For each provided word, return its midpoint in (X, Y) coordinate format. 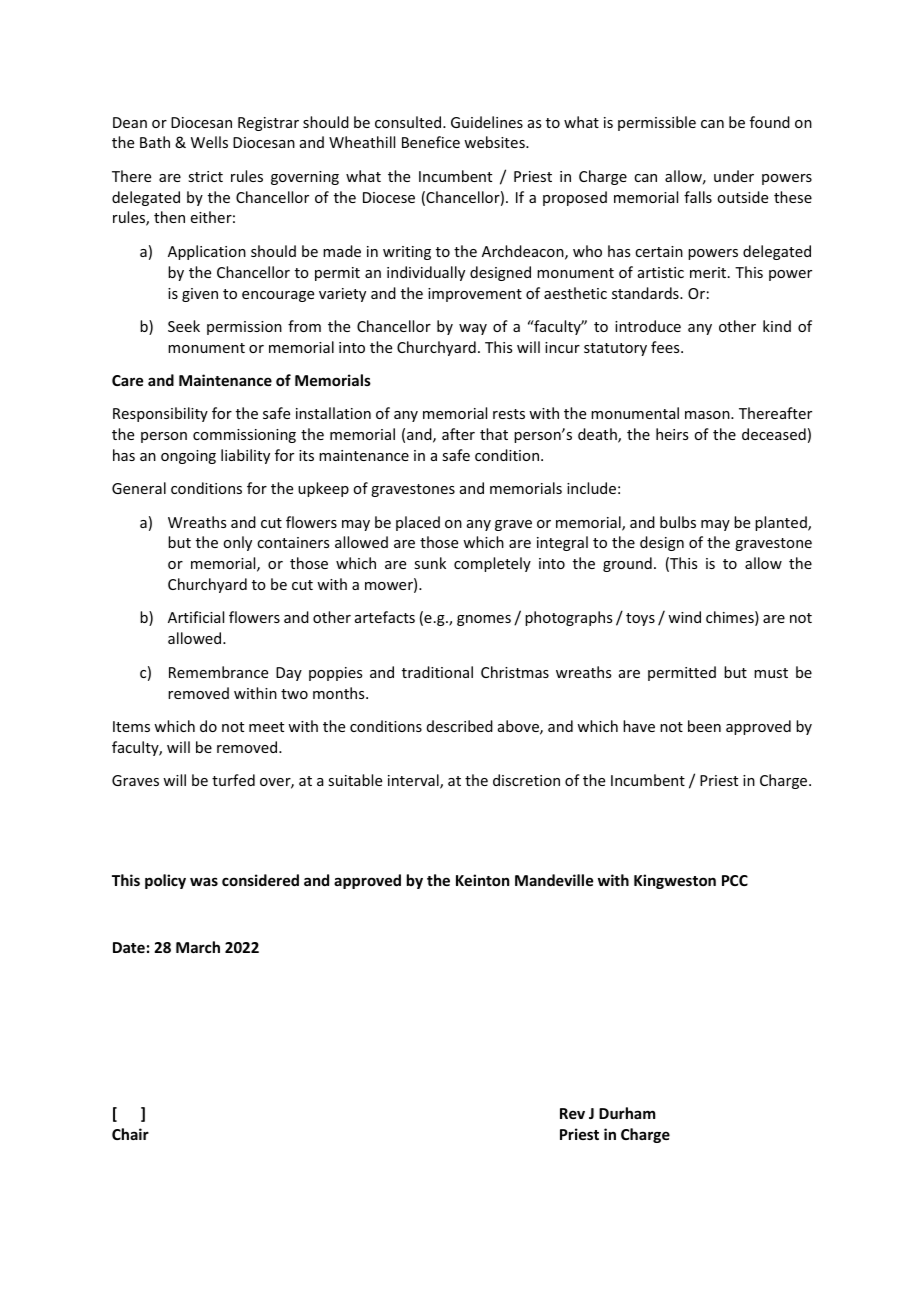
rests (509, 414)
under (734, 176)
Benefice (431, 142)
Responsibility (160, 414)
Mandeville (554, 880)
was (204, 881)
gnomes (484, 620)
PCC (735, 880)
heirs (672, 434)
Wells (209, 142)
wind (684, 617)
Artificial (196, 617)
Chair (130, 1134)
